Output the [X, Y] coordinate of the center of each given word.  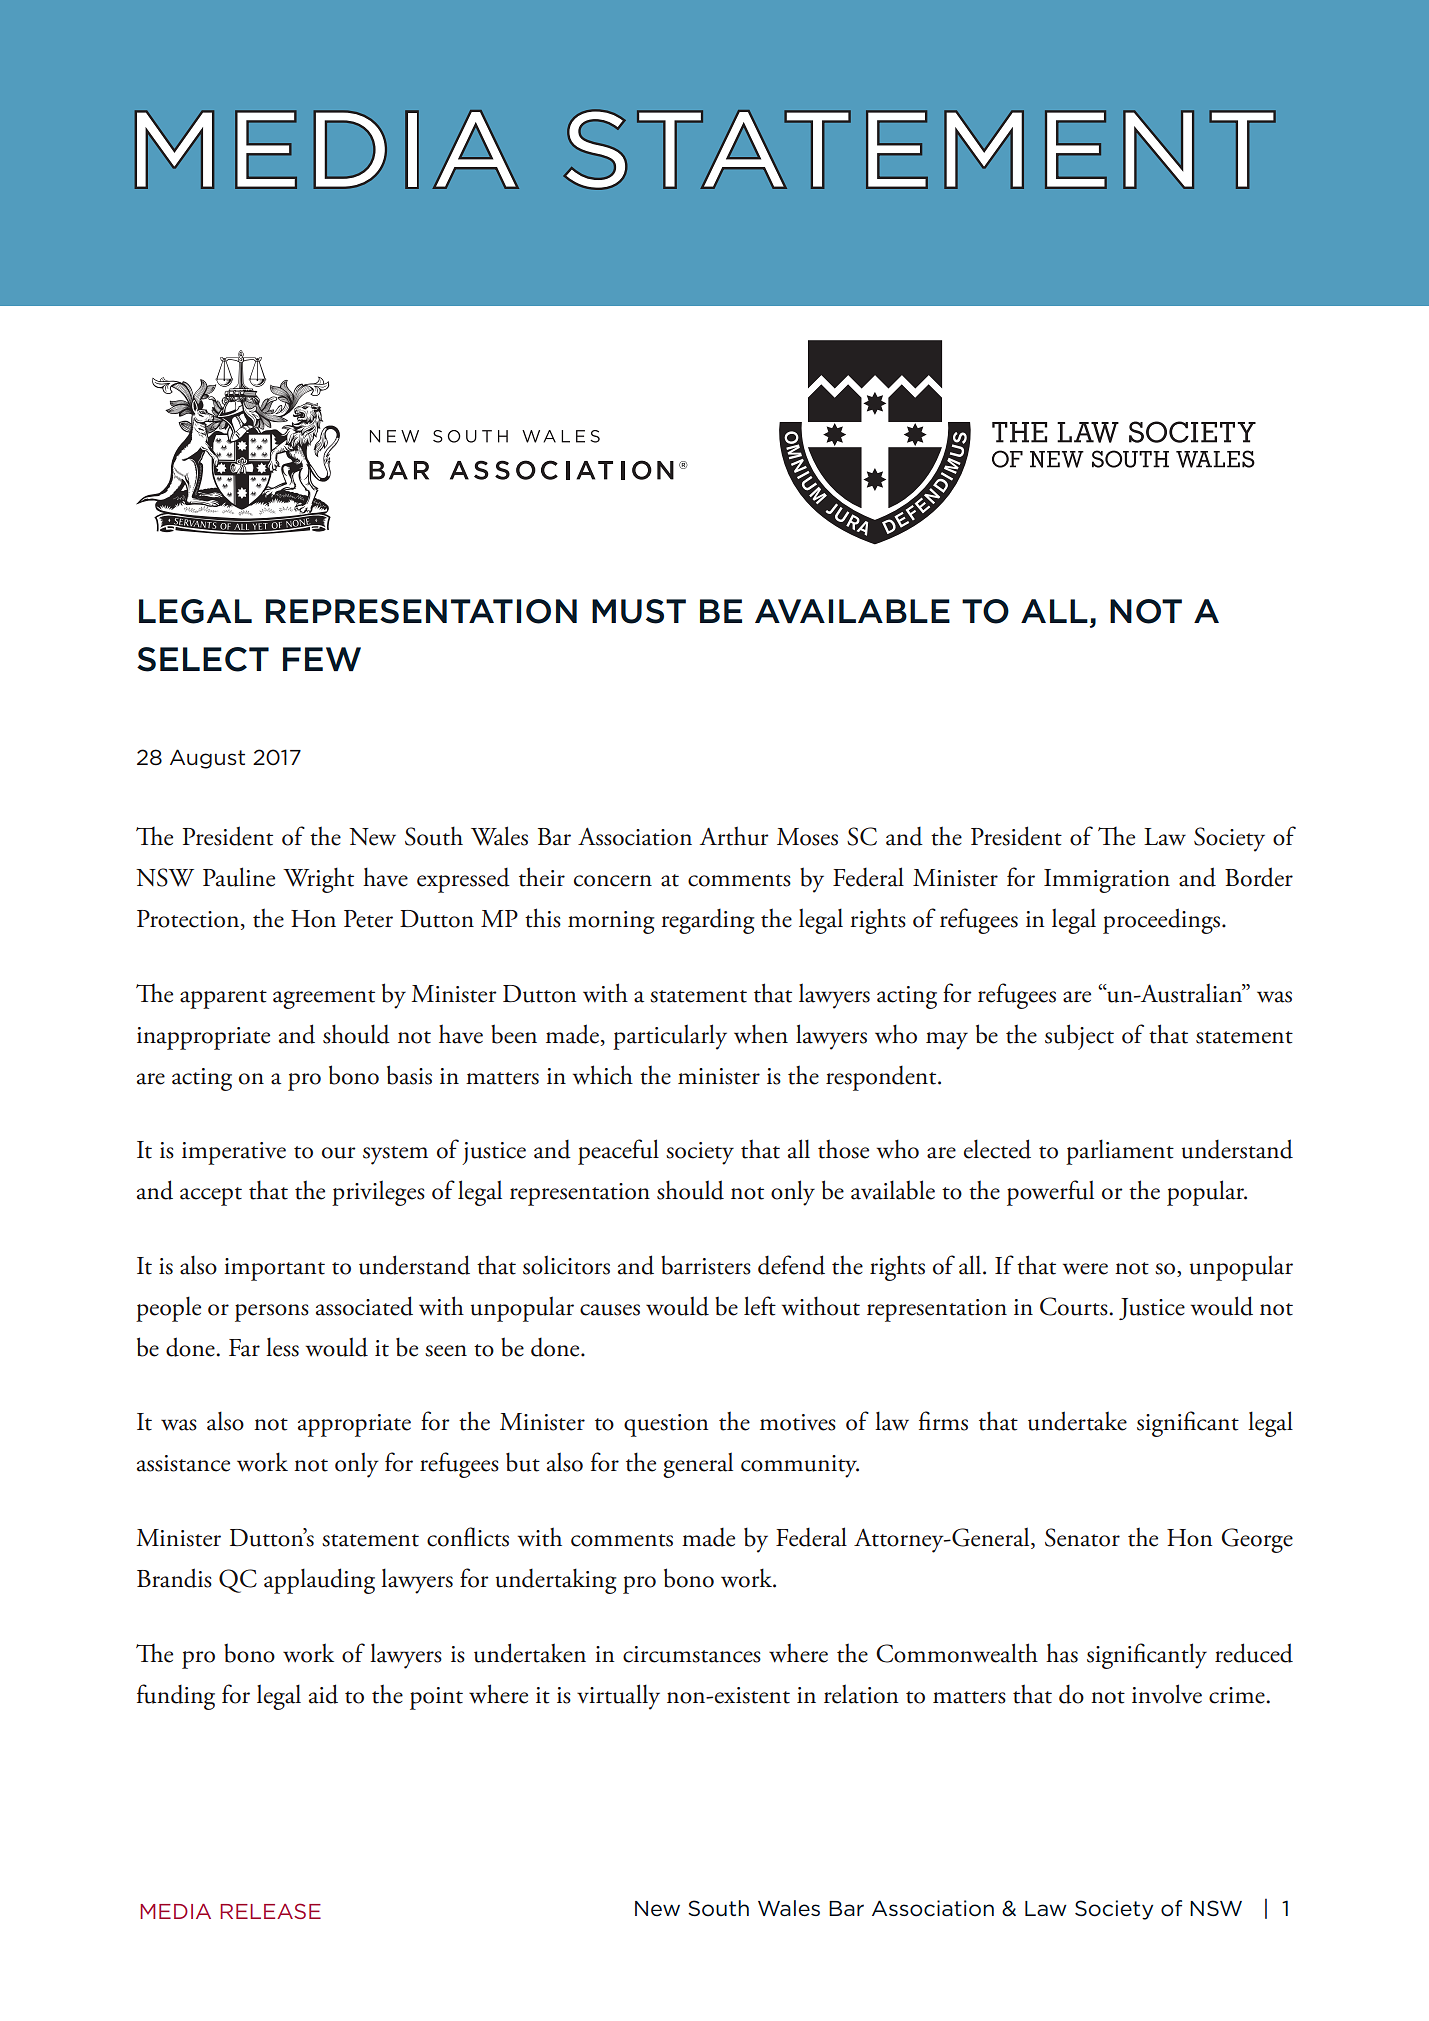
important [274, 1269]
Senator [1082, 1537]
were [1085, 1269]
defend [791, 1265]
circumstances [692, 1654]
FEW [322, 659]
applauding [319, 1581]
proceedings [1163, 921]
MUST [639, 611]
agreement [324, 999]
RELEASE [270, 1911]
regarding [708, 921]
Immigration [1107, 881]
